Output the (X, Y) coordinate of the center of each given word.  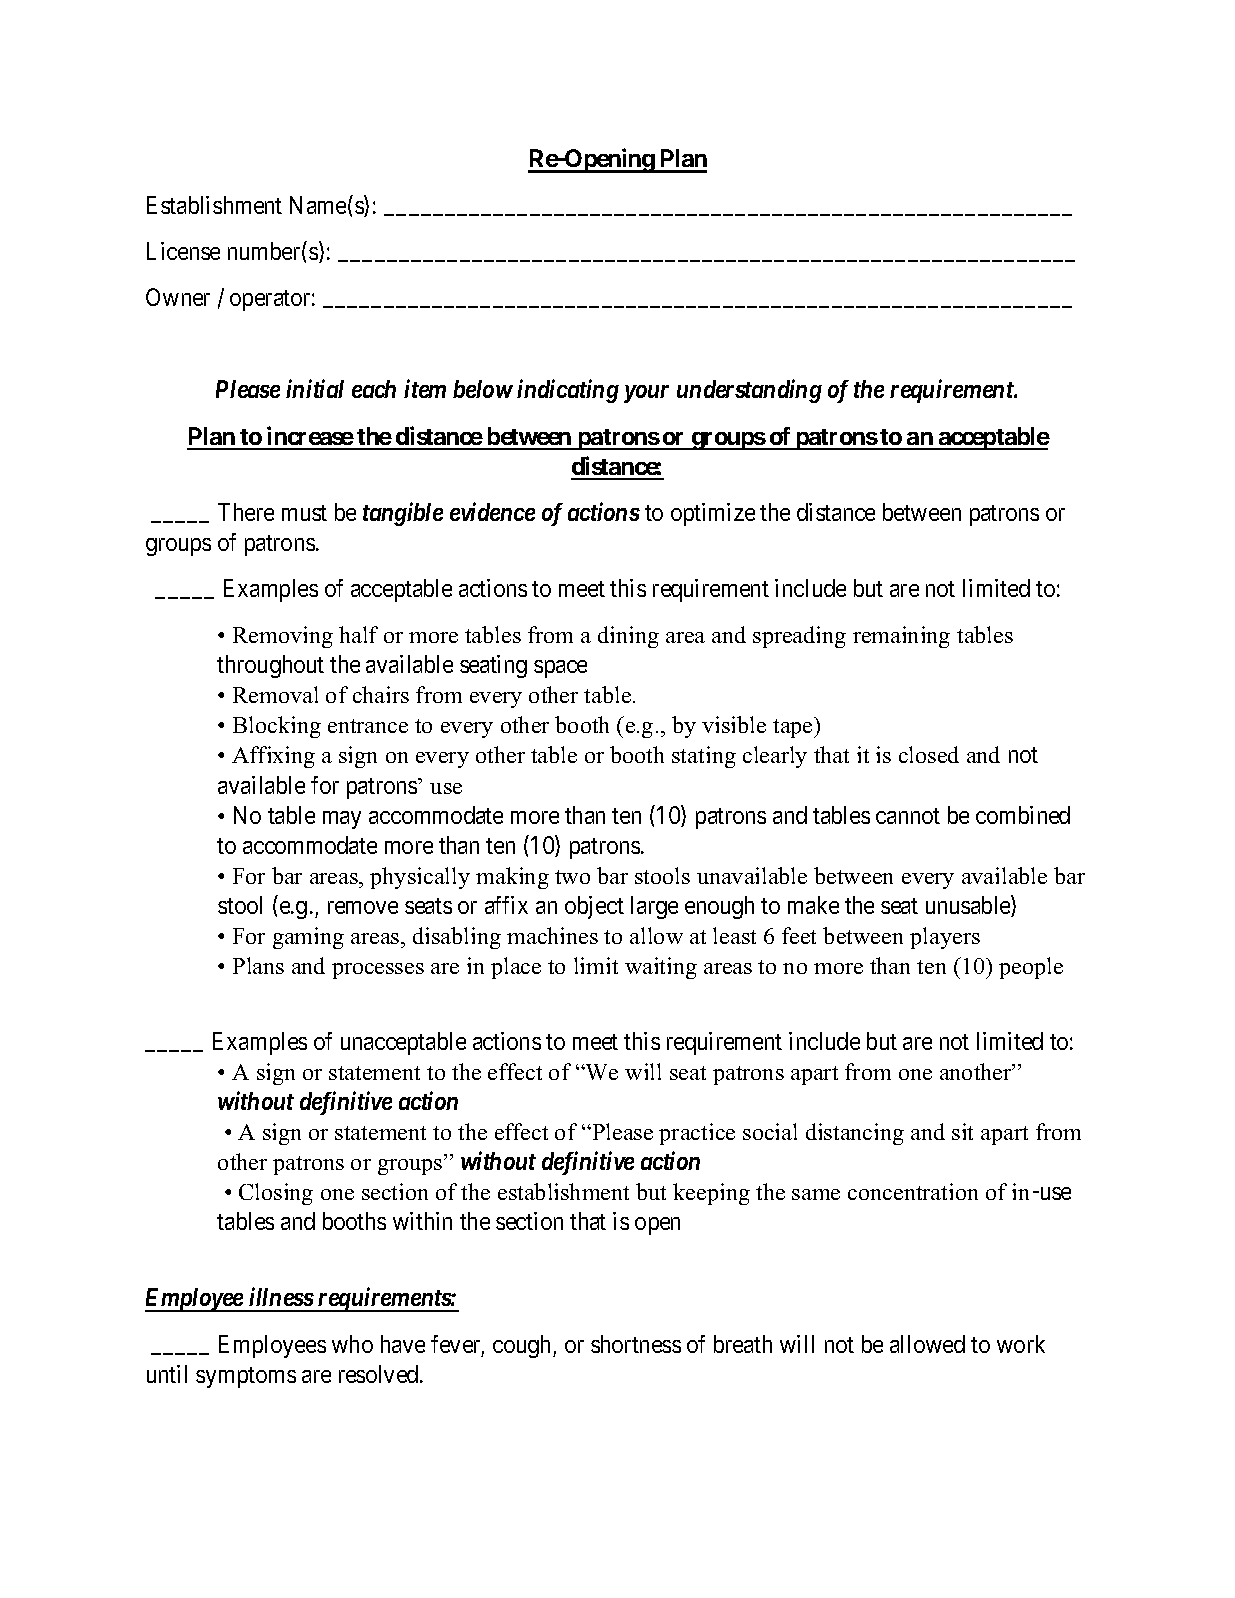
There (246, 512)
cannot (908, 816)
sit (962, 1131)
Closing (276, 1194)
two (572, 877)
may (342, 820)
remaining (901, 637)
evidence (492, 511)
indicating (568, 391)
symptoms (246, 1377)
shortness (636, 1344)
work (1021, 1344)
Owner (178, 297)
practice (697, 1134)
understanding (749, 391)
